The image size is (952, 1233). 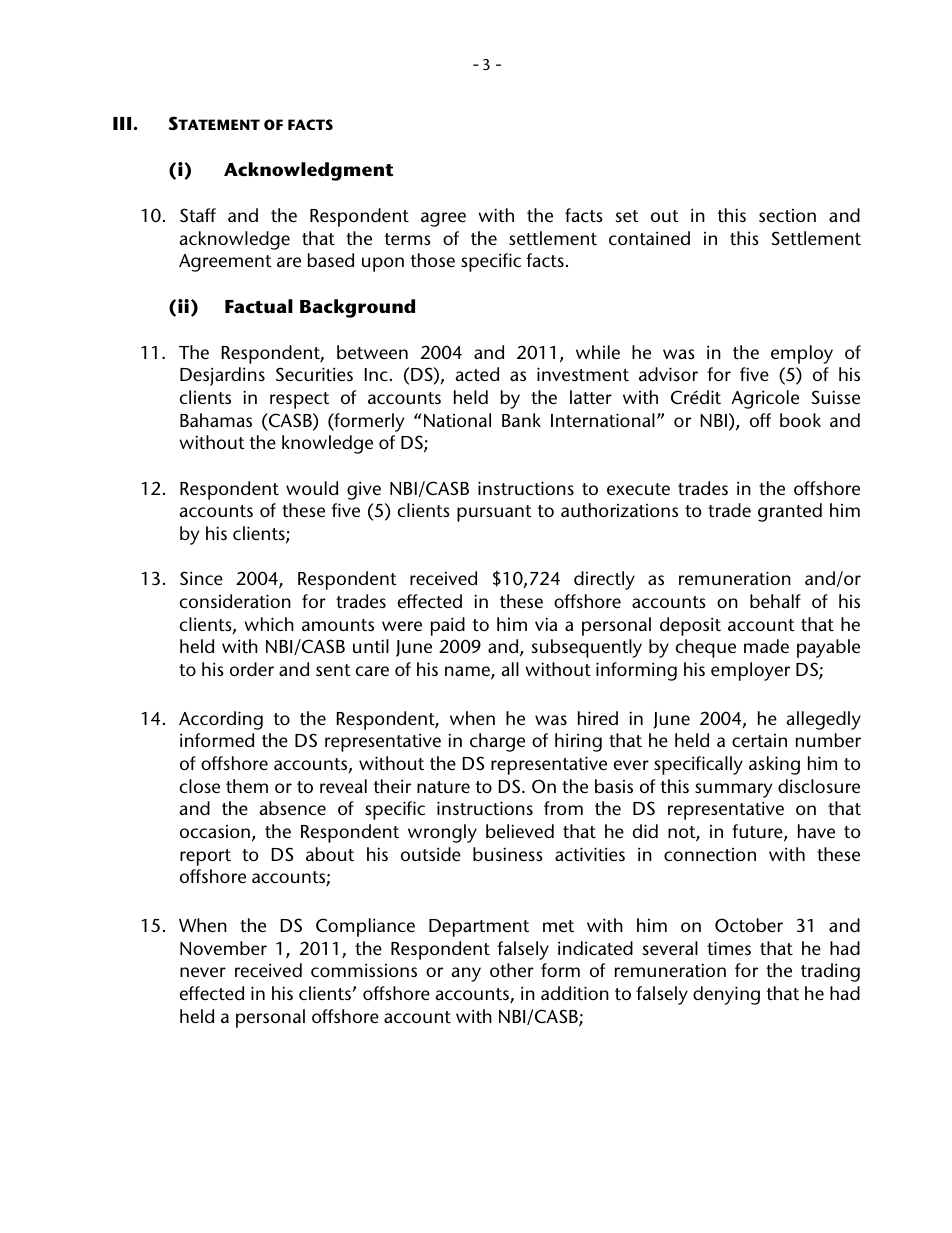 What do you see at coordinates (408, 239) in the document?
I see `terms` at bounding box center [408, 239].
